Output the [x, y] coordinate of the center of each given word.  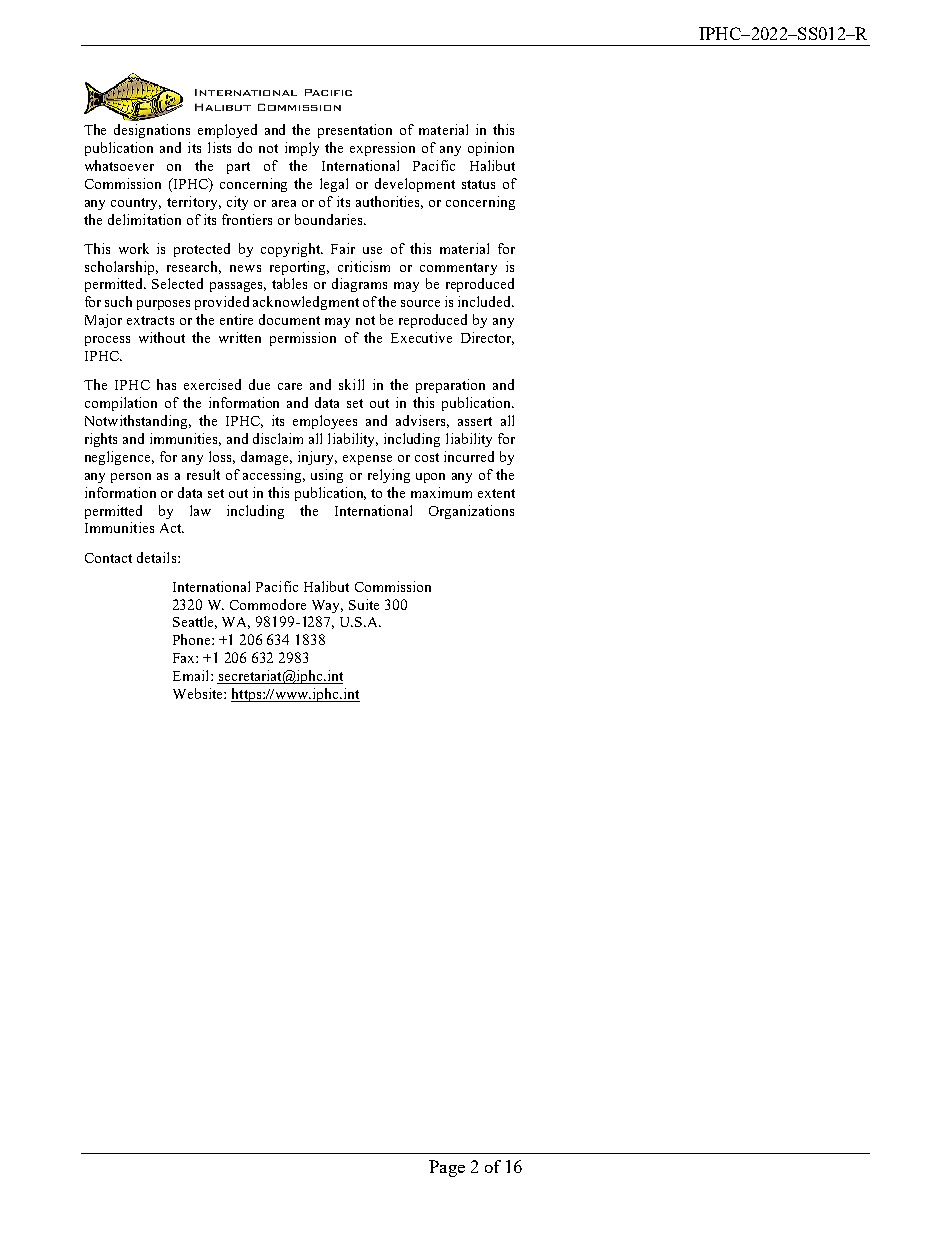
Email [192, 675]
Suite [364, 604]
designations [152, 131]
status [478, 184]
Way [327, 606]
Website [199, 693]
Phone [193, 639]
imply [302, 149]
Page [447, 1168]
